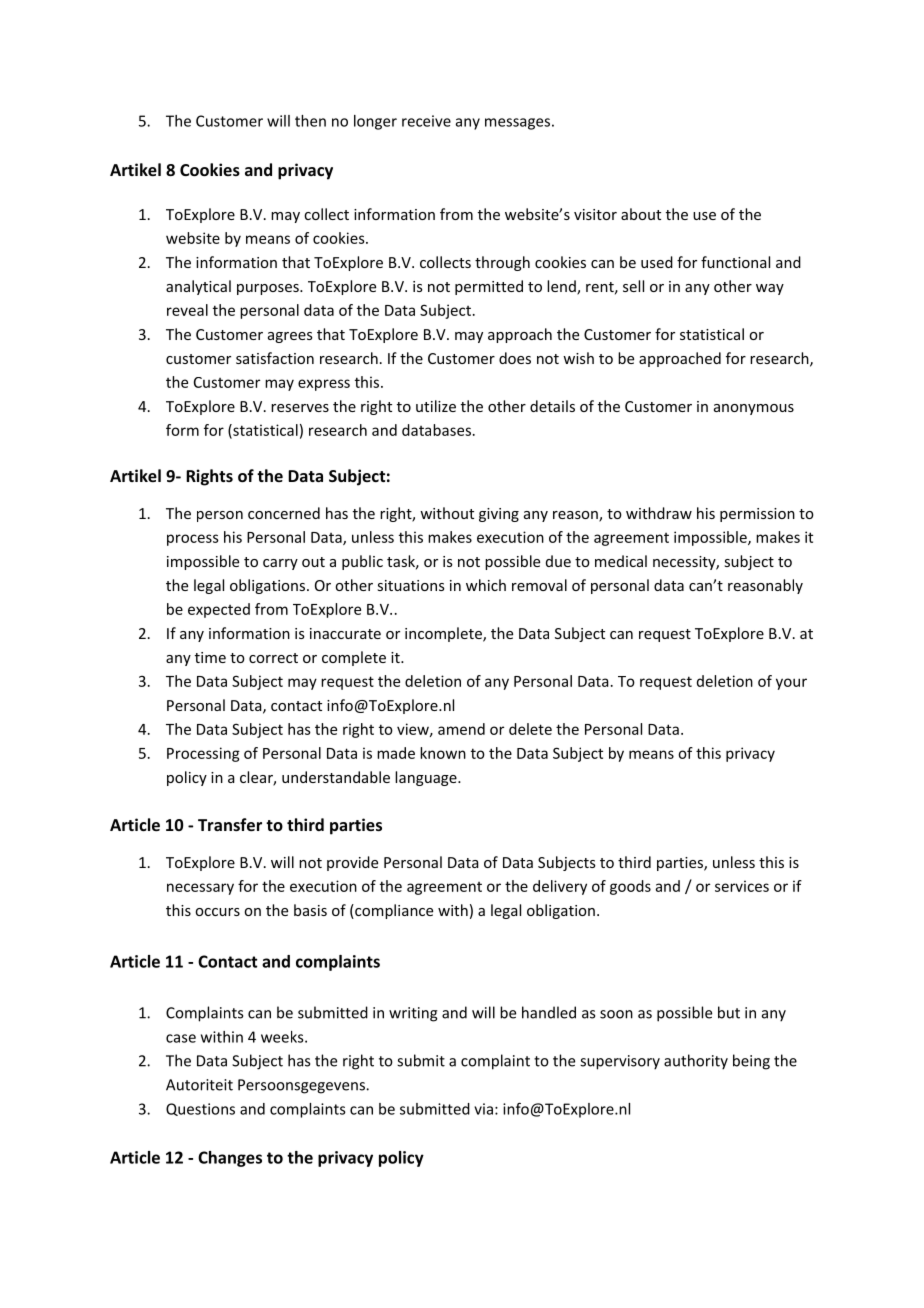  What do you see at coordinates (696, 1062) in the document?
I see `authority` at bounding box center [696, 1062].
